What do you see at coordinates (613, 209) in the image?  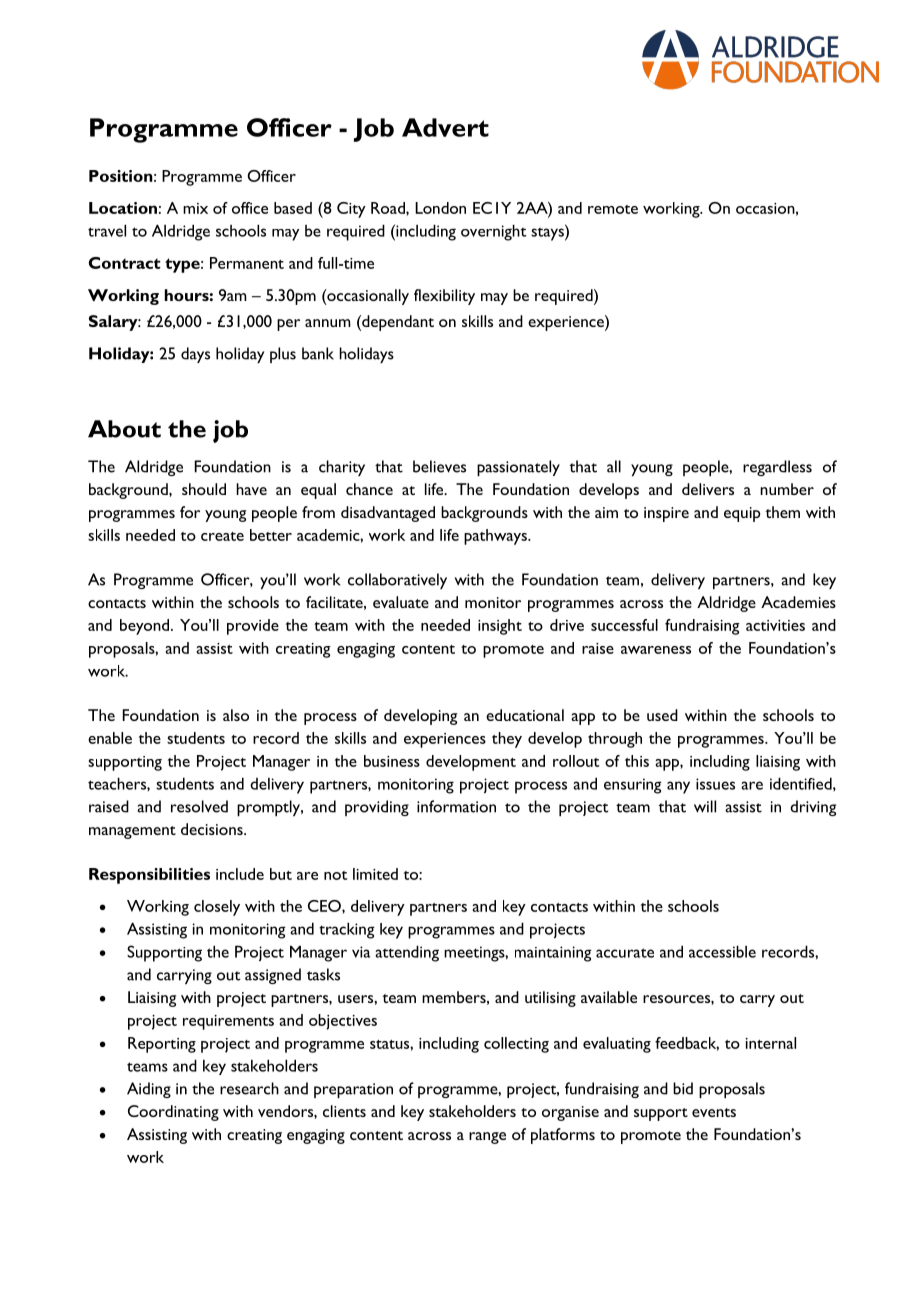 I see `remote` at bounding box center [613, 209].
